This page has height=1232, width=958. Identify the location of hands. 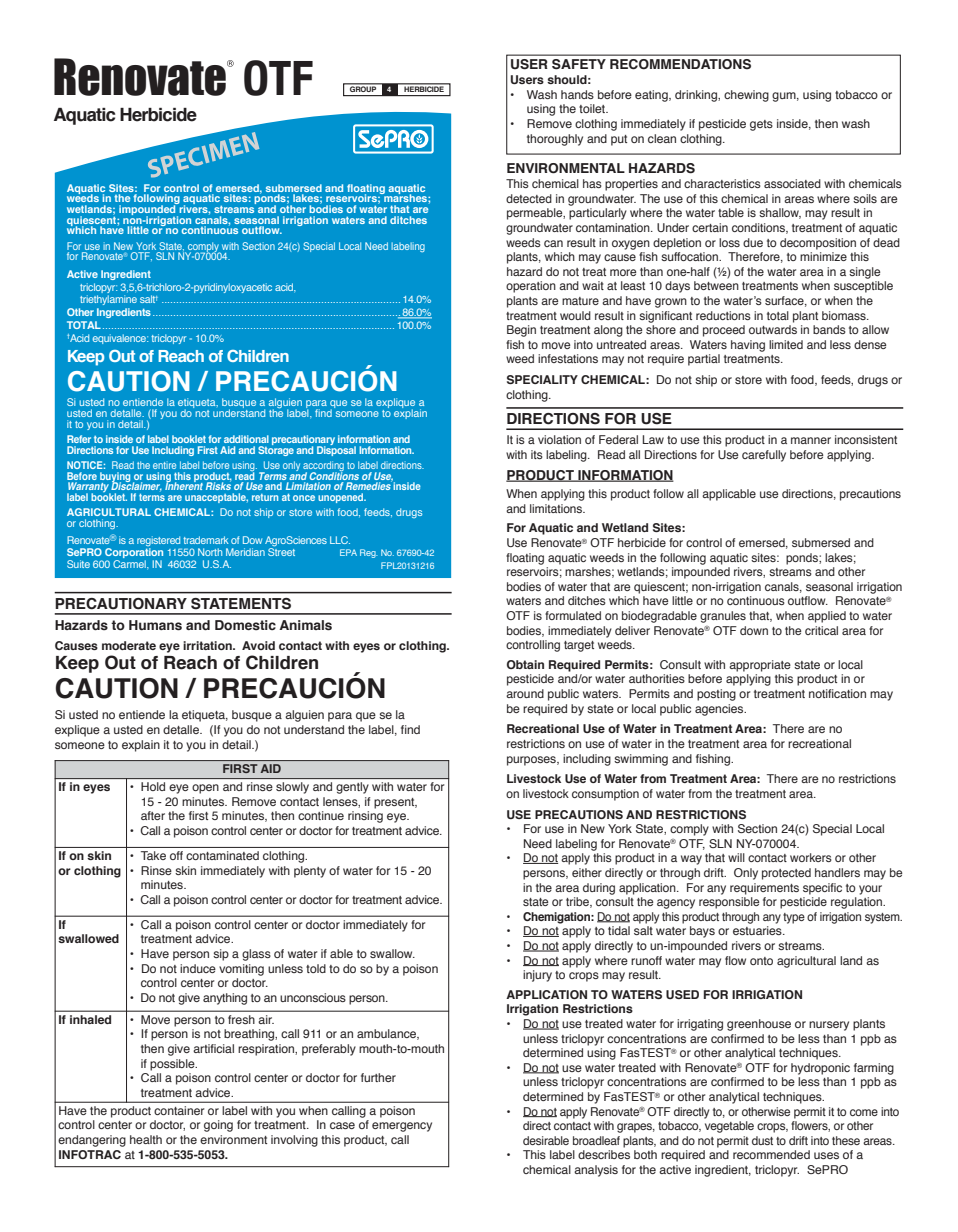
(577, 94).
